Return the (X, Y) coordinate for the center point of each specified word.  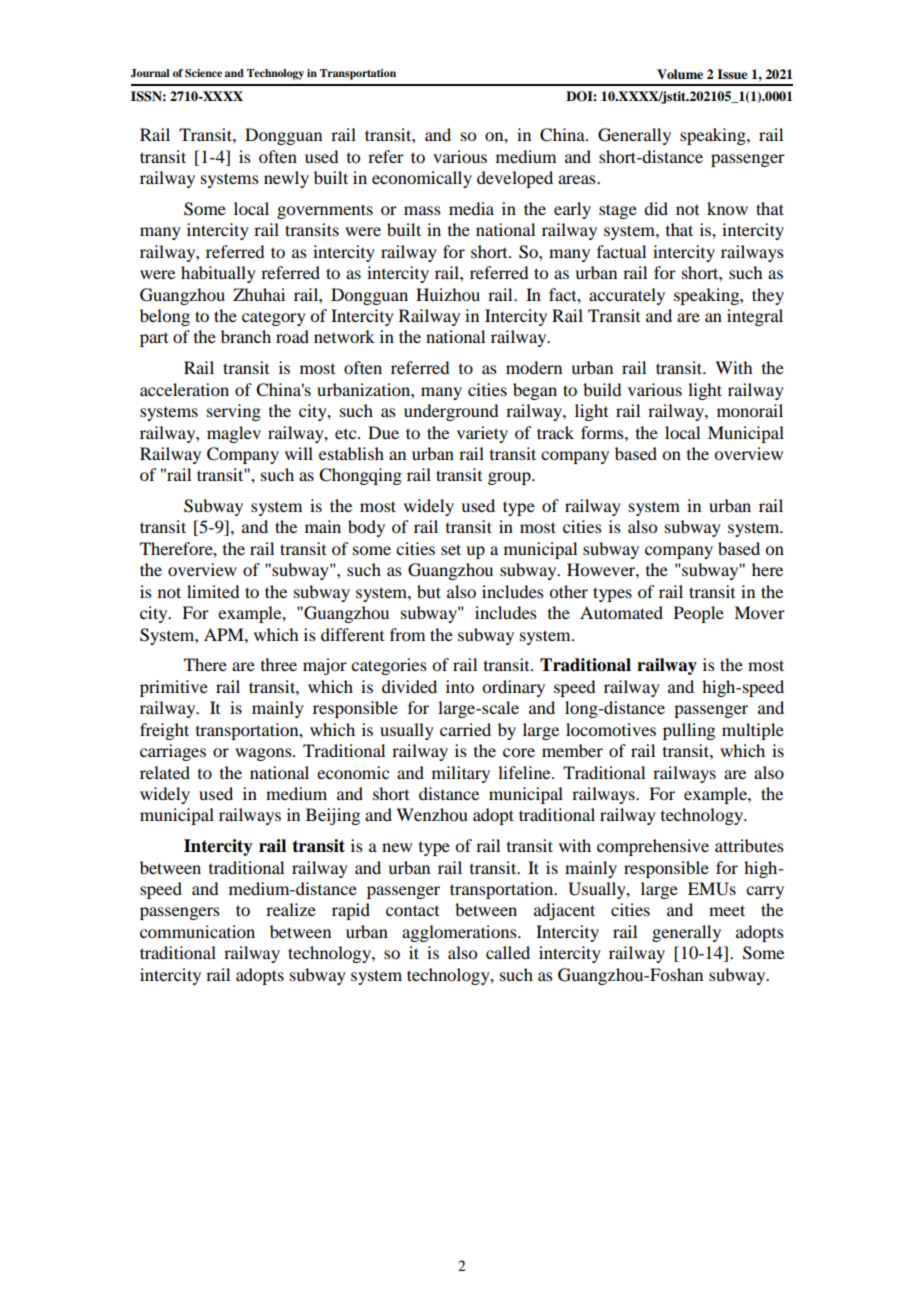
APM (225, 634)
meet (727, 910)
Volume (680, 74)
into (460, 686)
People (699, 614)
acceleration (184, 389)
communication (197, 931)
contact (412, 910)
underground (451, 412)
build (602, 389)
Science (203, 73)
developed (515, 179)
